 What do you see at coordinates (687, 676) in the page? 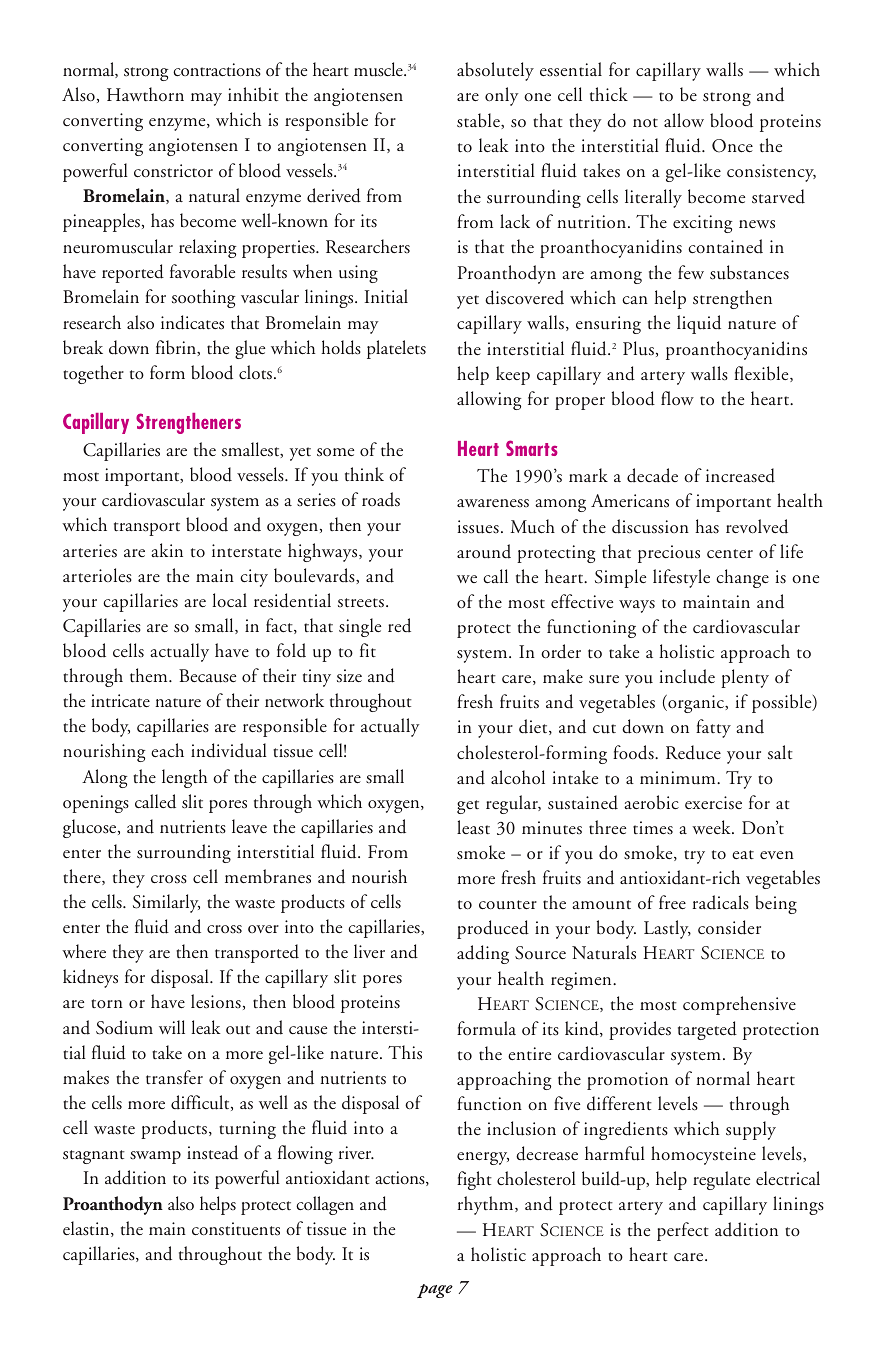
I see `include` at bounding box center [687, 676].
